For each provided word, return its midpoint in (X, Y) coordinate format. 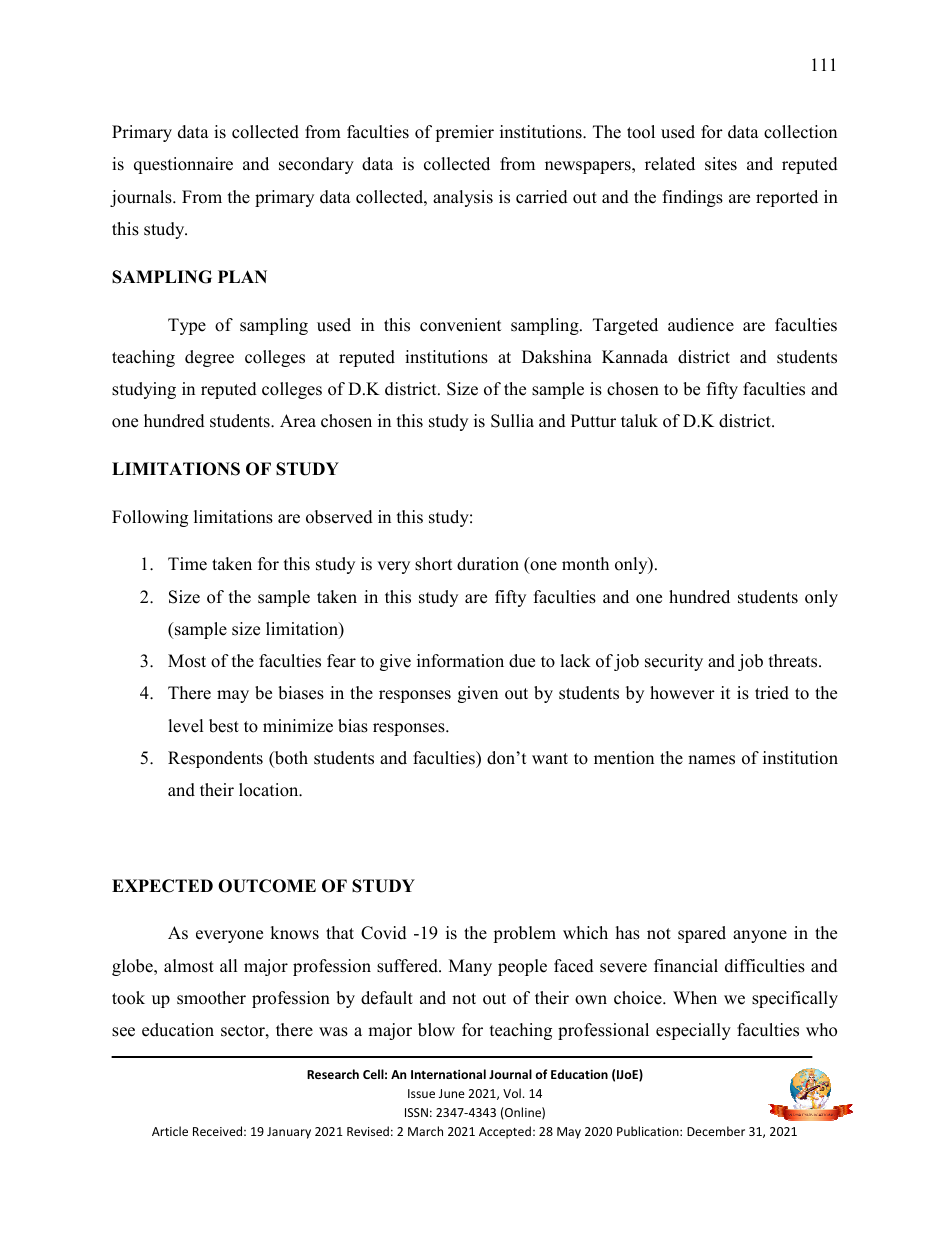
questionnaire (183, 165)
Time (187, 564)
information (460, 661)
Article (170, 1131)
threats (794, 661)
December (716, 1131)
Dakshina (557, 357)
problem (524, 934)
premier (464, 133)
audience (701, 325)
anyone (760, 936)
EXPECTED (162, 886)
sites (721, 164)
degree (209, 358)
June (452, 1093)
